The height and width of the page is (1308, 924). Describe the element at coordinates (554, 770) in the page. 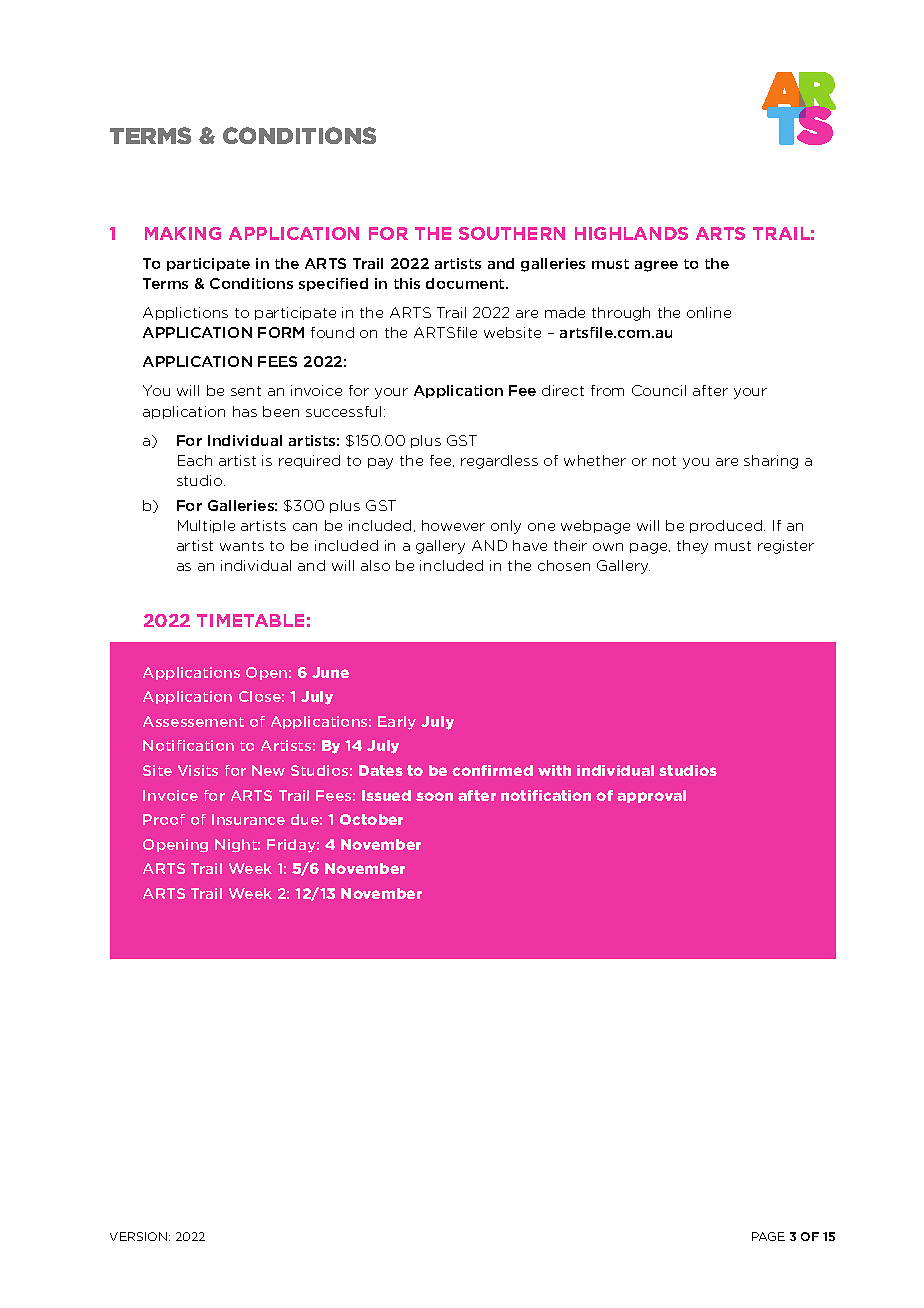

I see `with` at that location.
